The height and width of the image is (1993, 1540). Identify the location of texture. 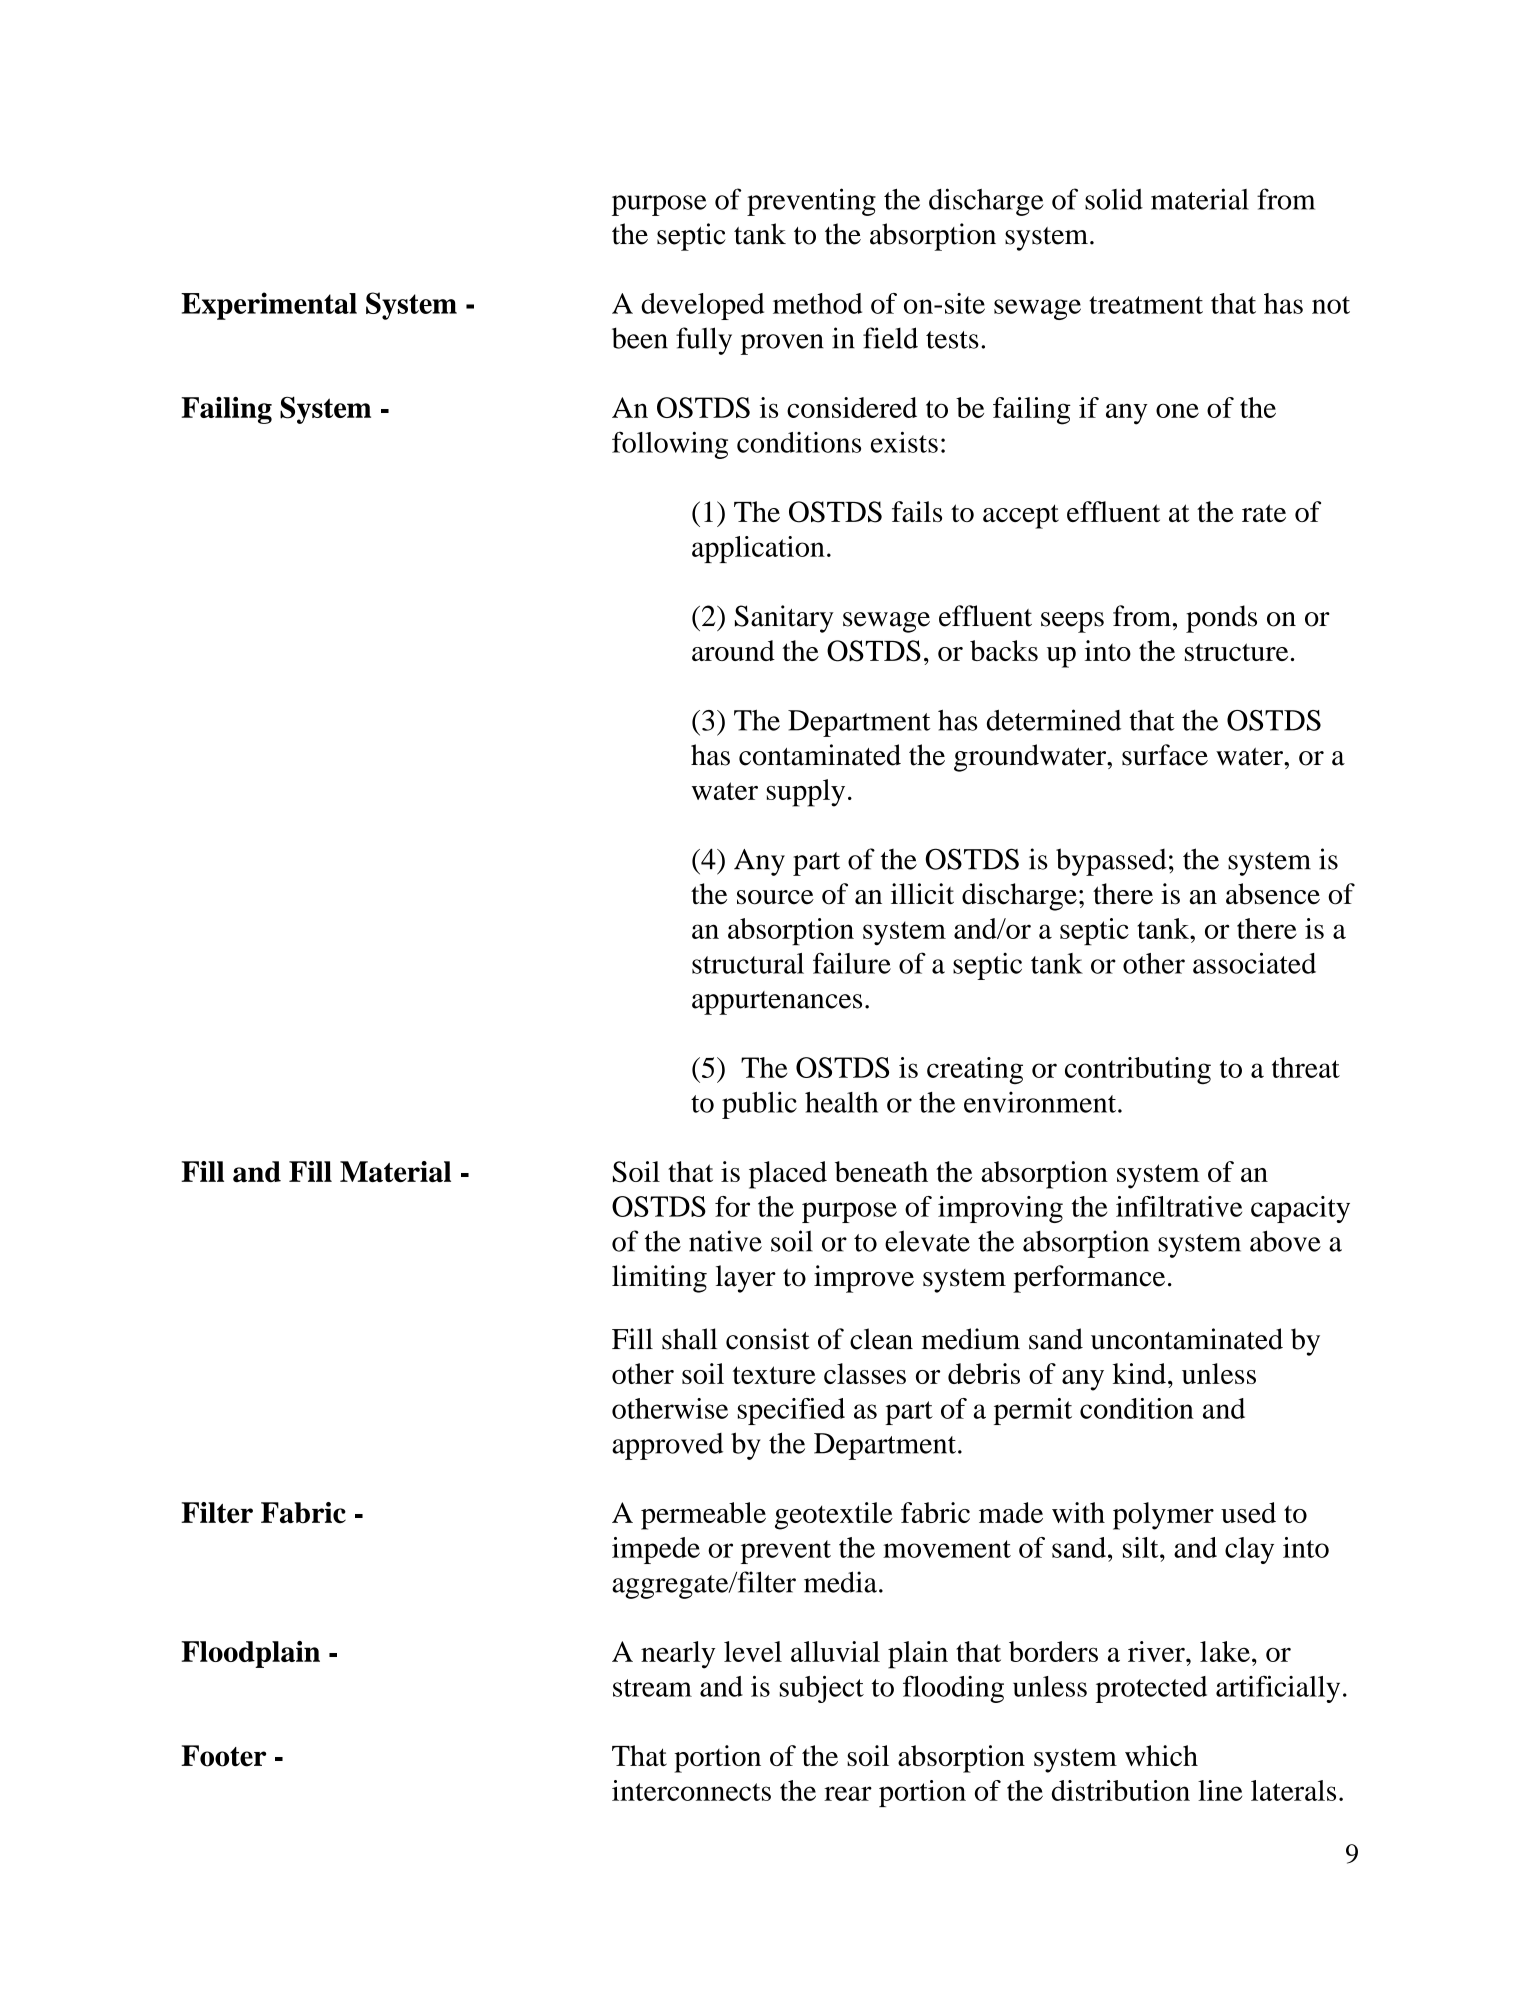
(774, 1375).
